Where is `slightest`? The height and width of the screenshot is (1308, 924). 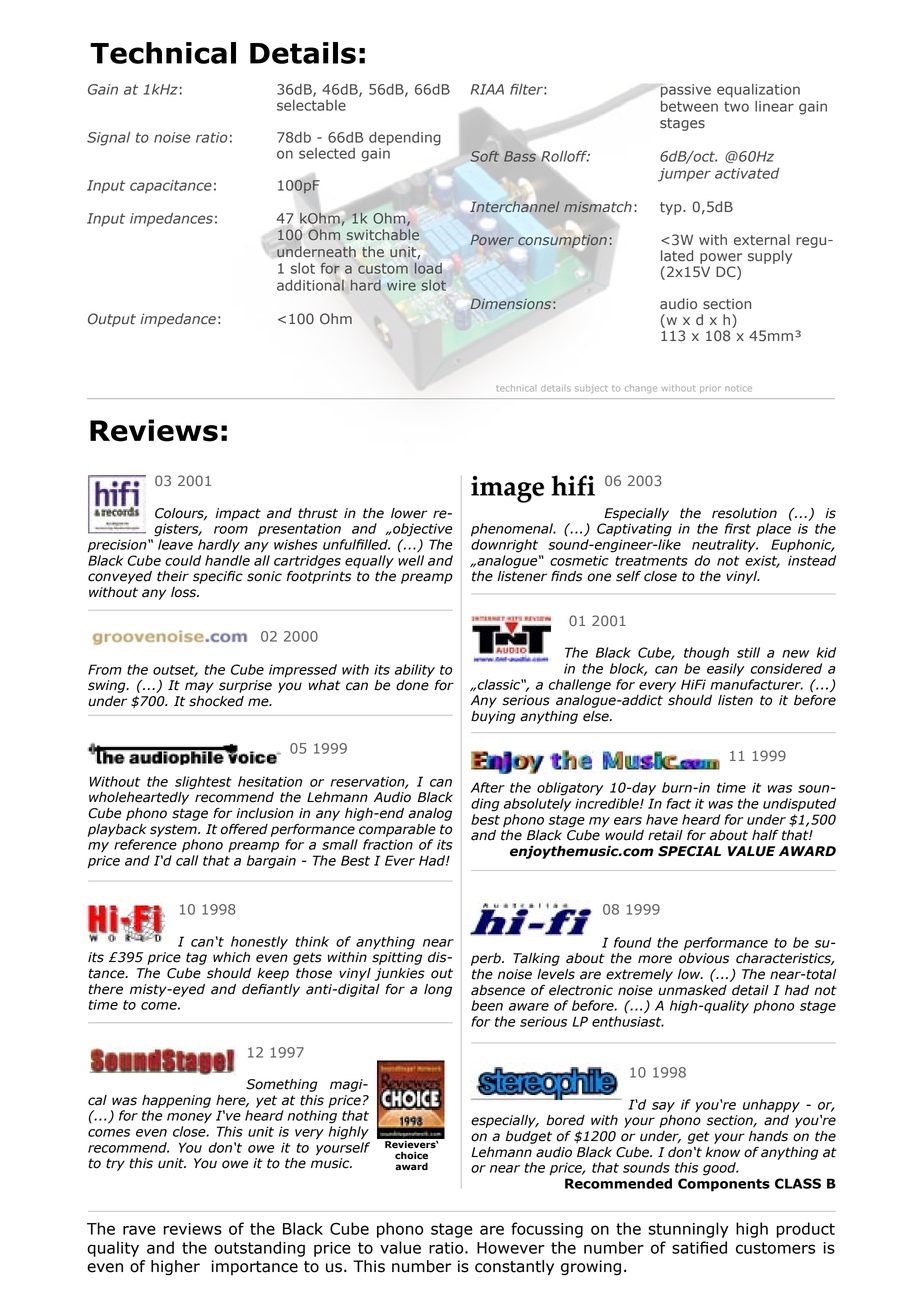 slightest is located at coordinates (203, 783).
